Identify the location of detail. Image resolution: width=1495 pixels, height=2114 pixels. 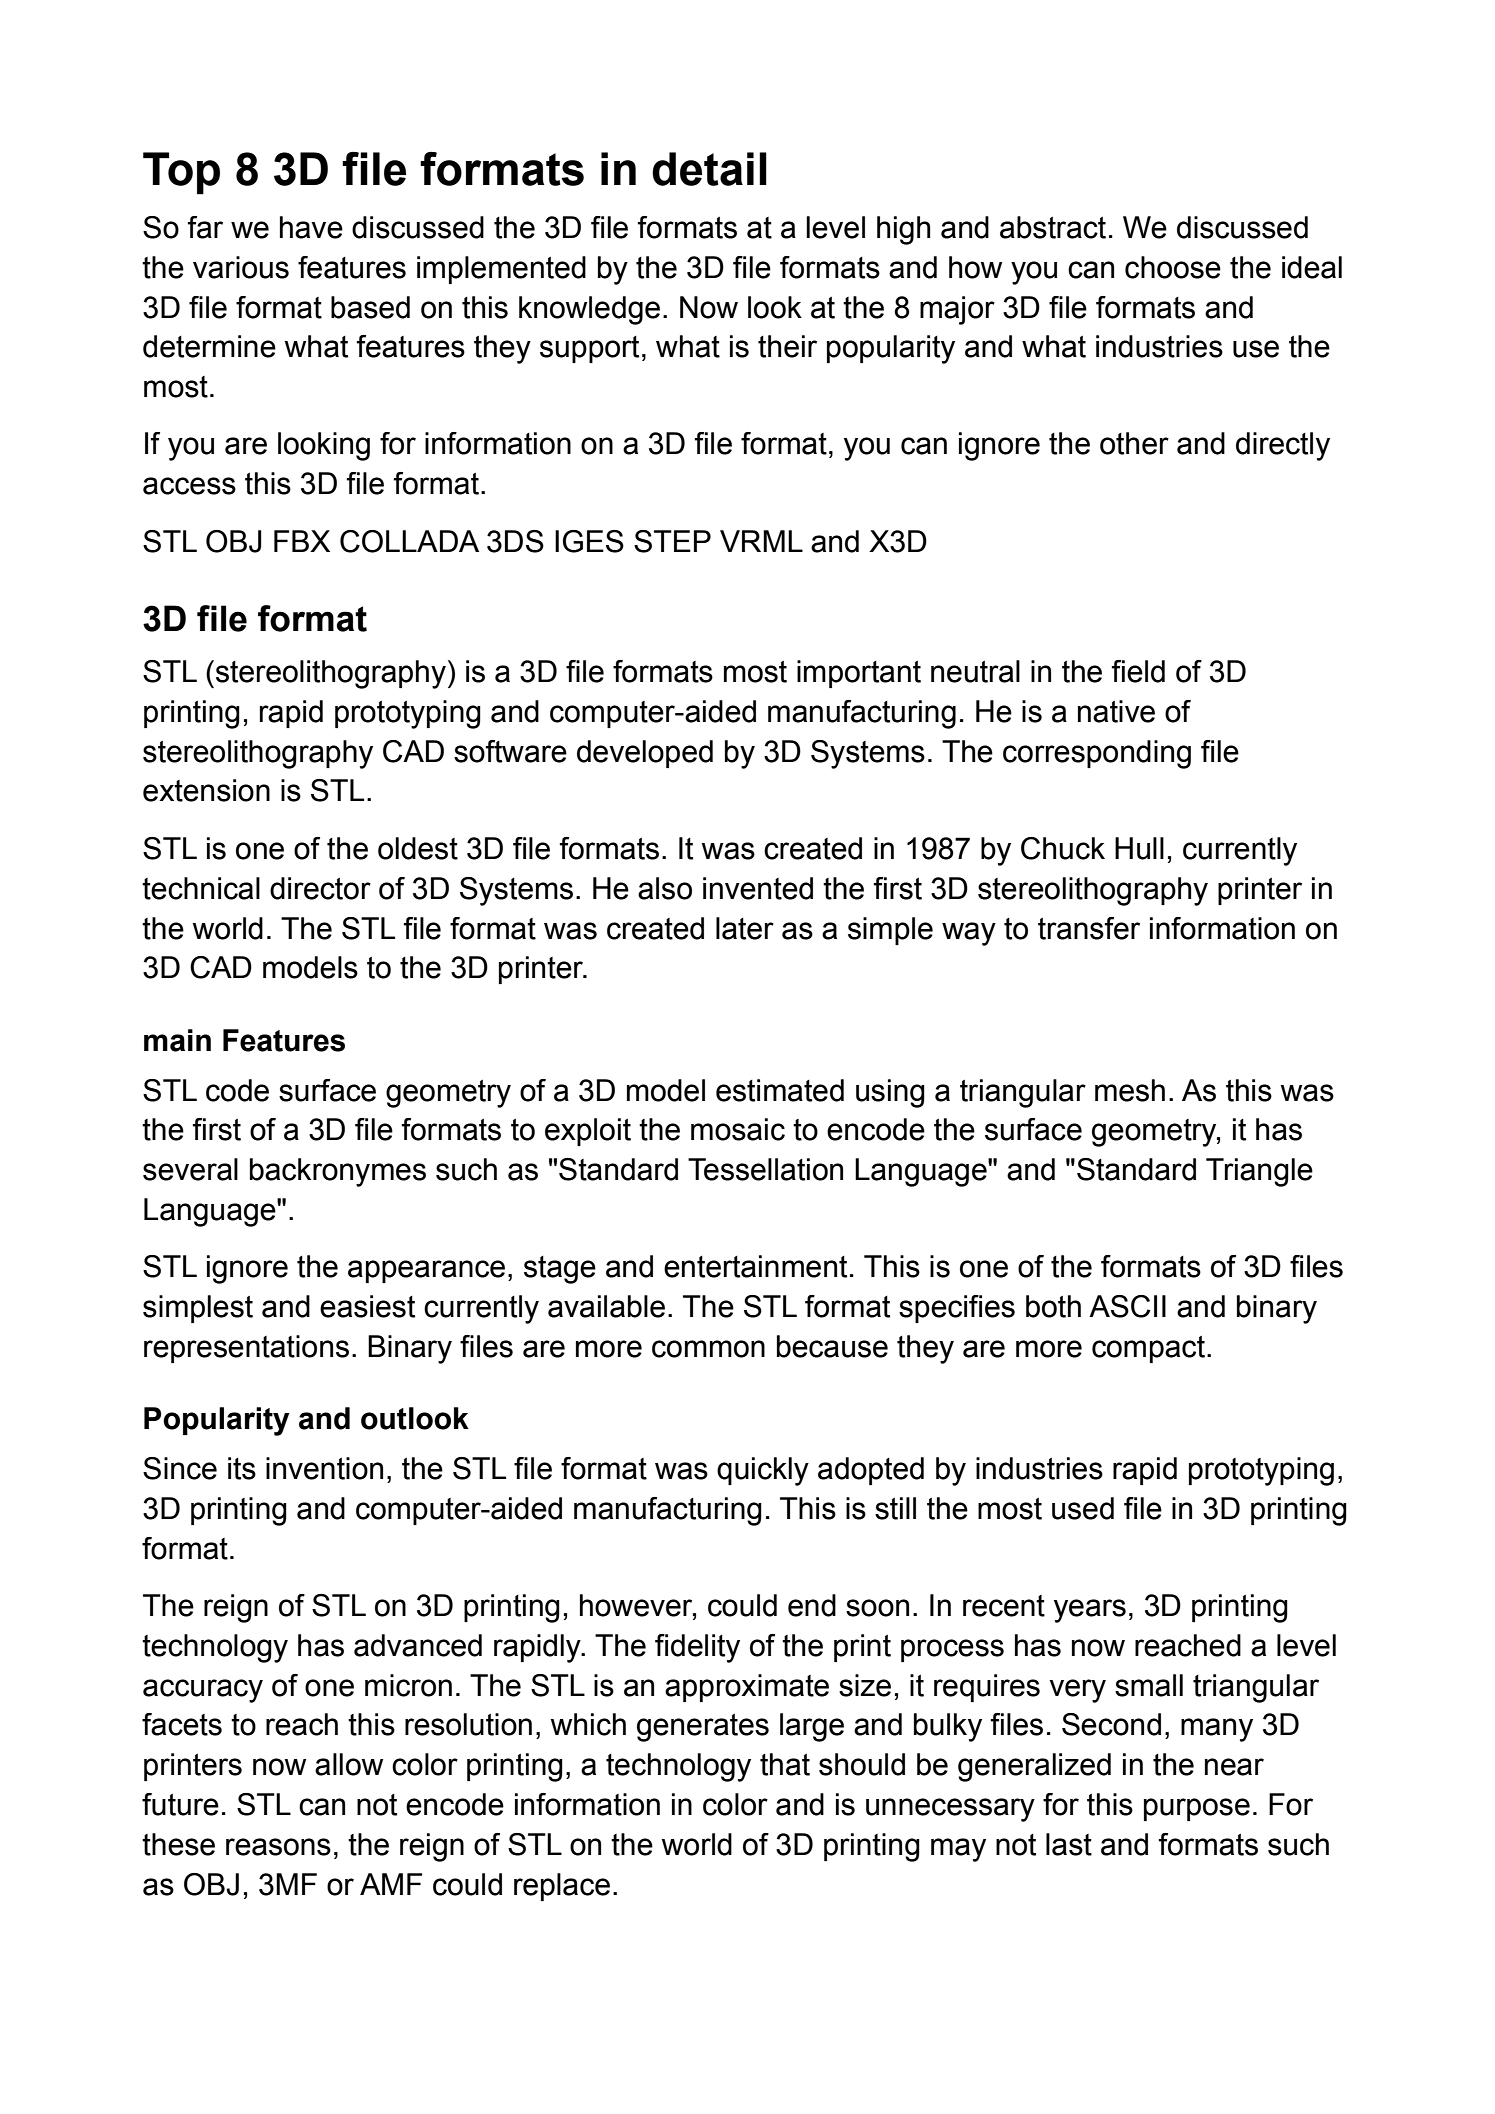
(709, 169).
